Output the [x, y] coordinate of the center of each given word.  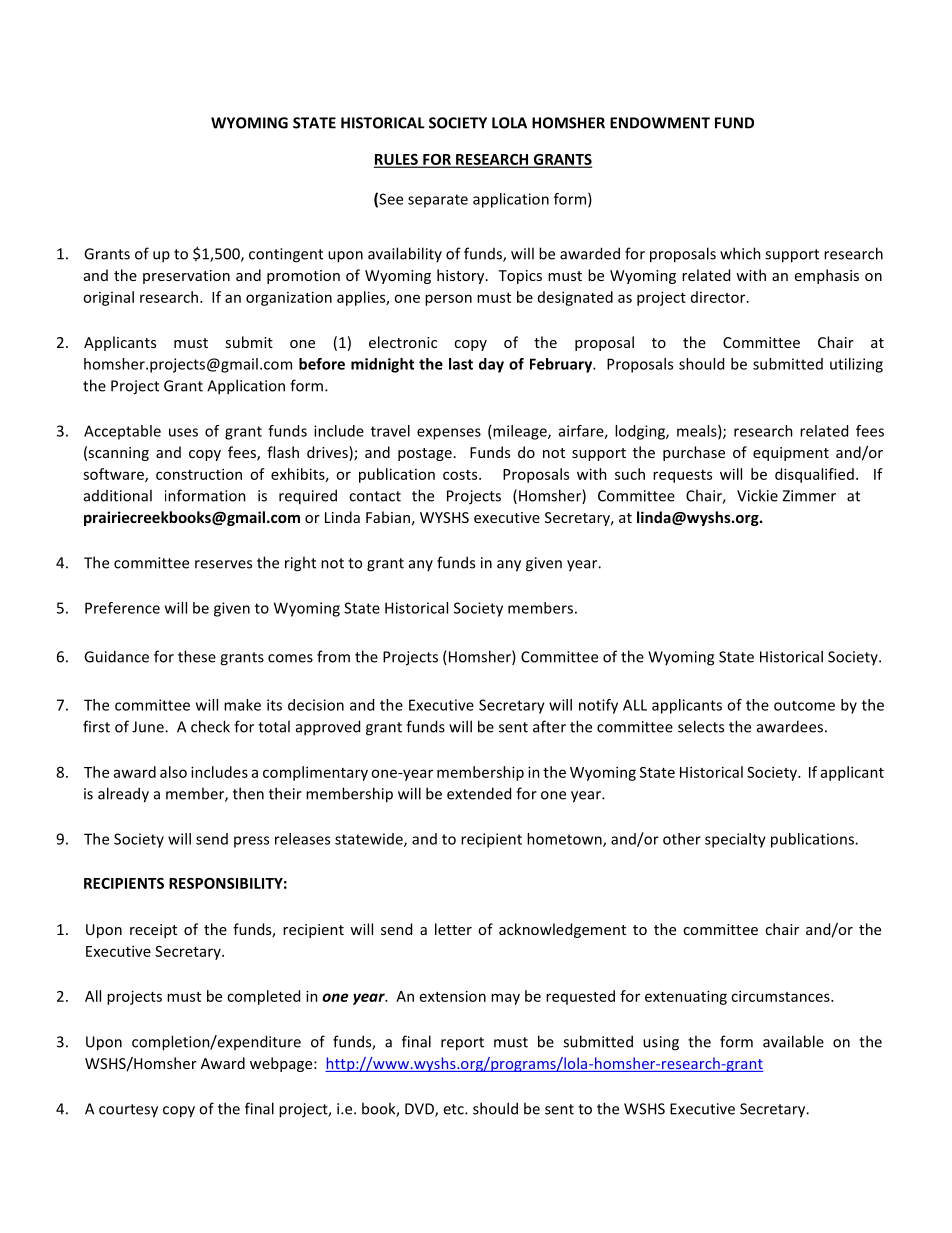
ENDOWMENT [660, 123]
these [197, 656]
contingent [286, 255]
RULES [397, 160]
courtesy [128, 1111]
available [793, 1041]
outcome [804, 706]
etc [454, 1109]
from [333, 656]
